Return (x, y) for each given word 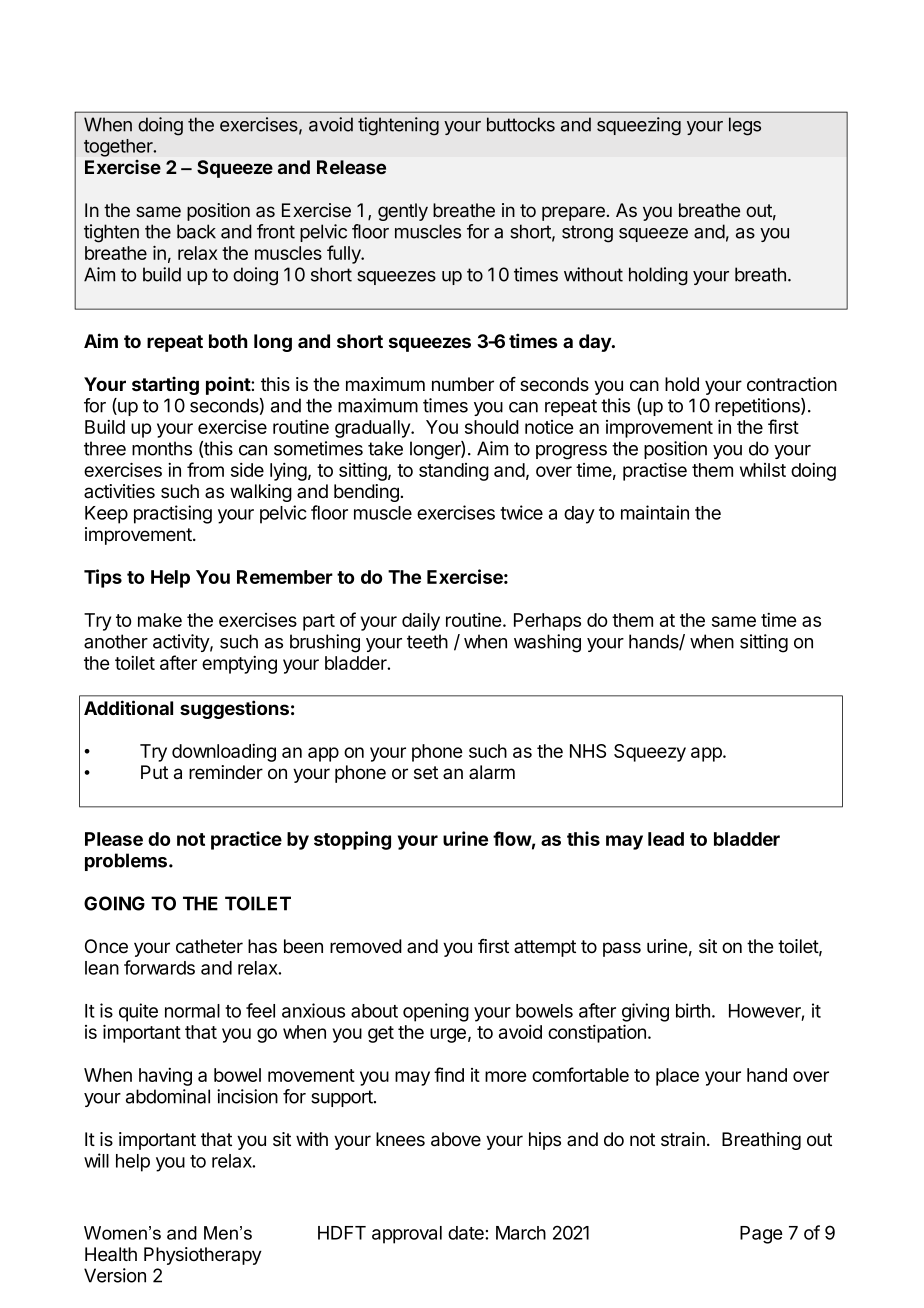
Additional (128, 707)
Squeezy (650, 753)
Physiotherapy (203, 1256)
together (119, 148)
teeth (427, 641)
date (467, 1233)
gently (403, 212)
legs (745, 126)
